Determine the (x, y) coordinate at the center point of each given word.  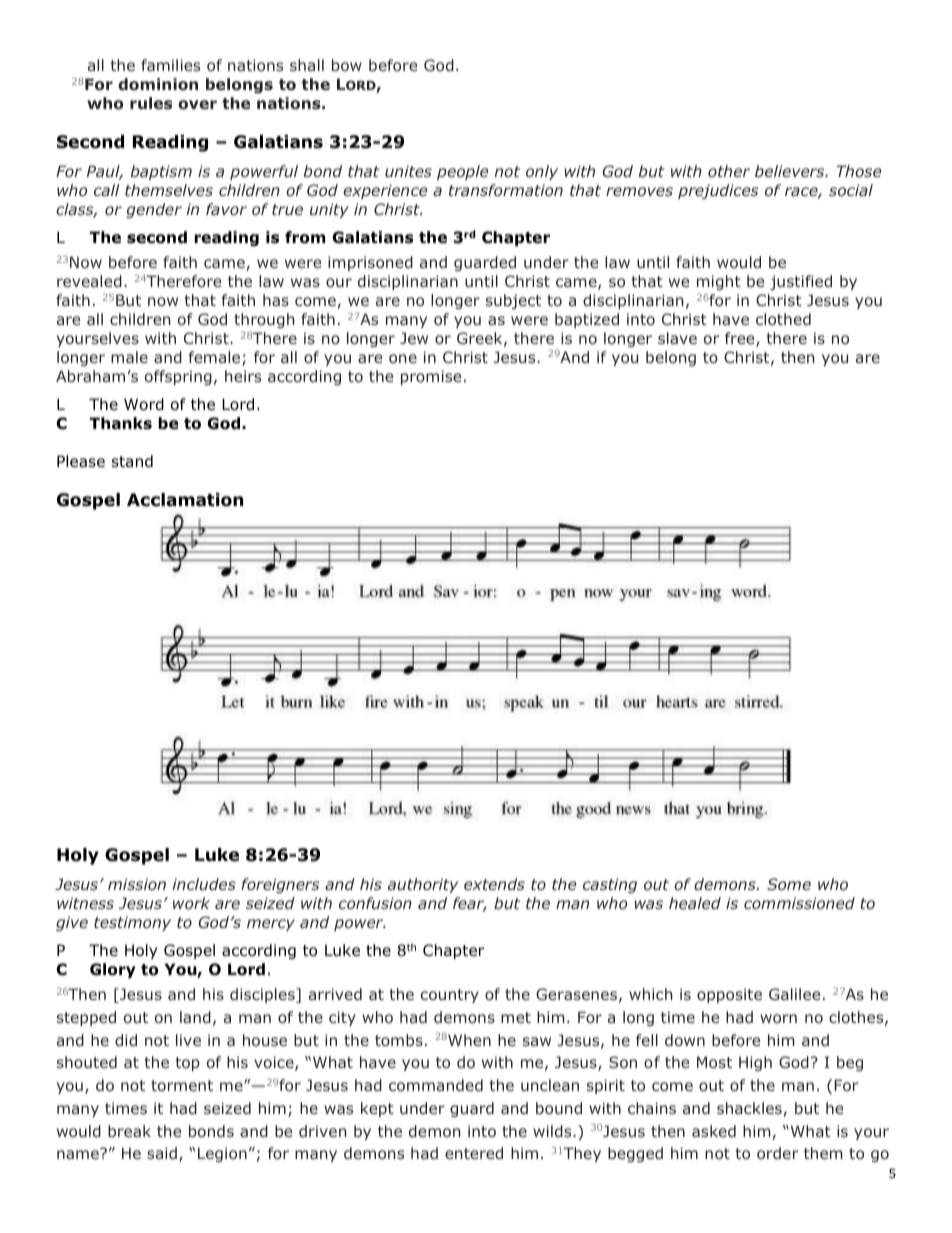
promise (431, 377)
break (129, 1131)
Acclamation (185, 500)
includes (204, 884)
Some (789, 884)
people (462, 172)
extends (494, 884)
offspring (178, 377)
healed (695, 903)
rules (151, 103)
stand (132, 461)
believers (791, 171)
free (741, 339)
